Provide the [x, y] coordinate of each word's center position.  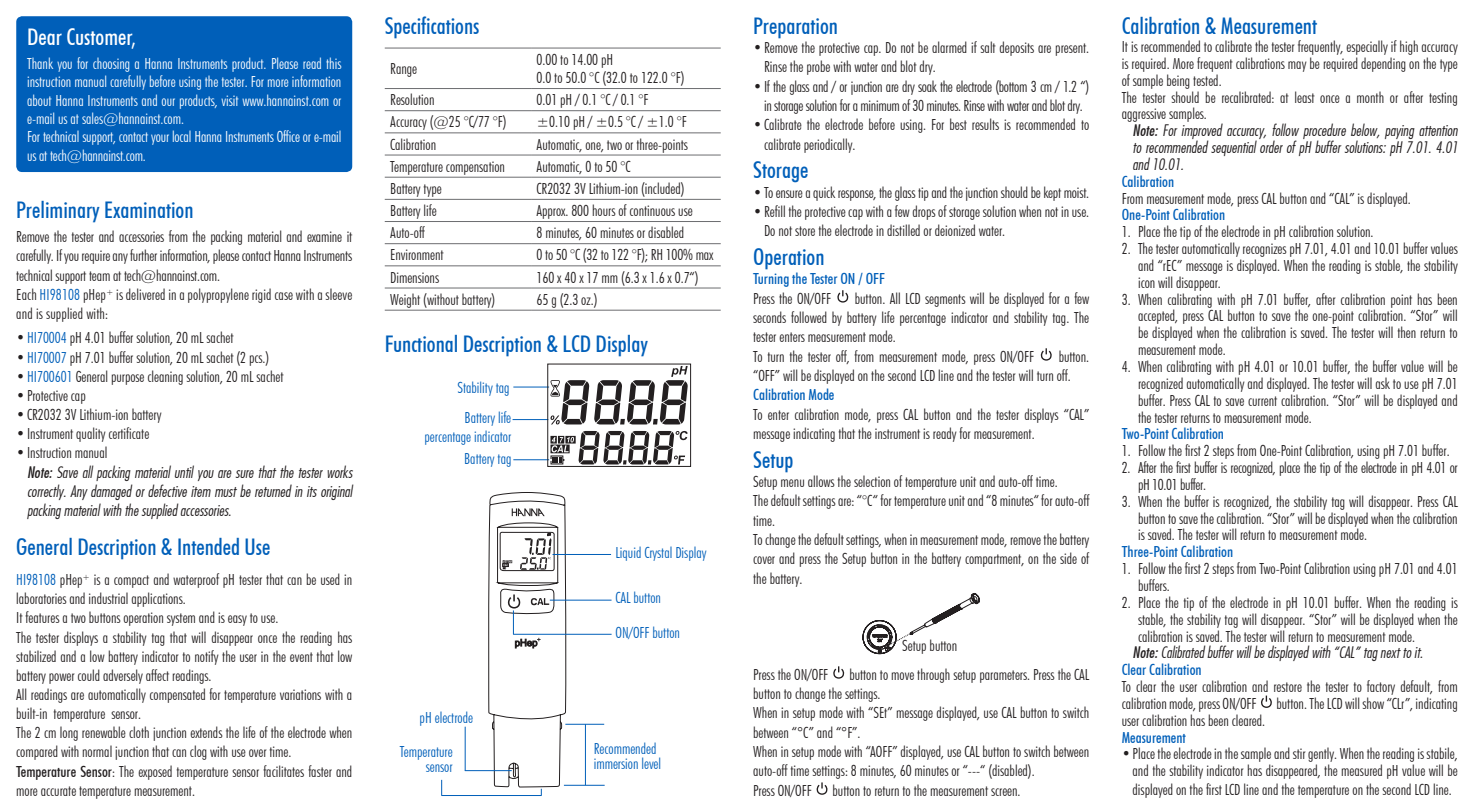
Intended [208, 546]
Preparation [795, 28]
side [1068, 558]
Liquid [628, 554]
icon [1146, 282]
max [705, 256]
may [1297, 66]
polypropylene [218, 295]
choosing [111, 65]
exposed [155, 772]
